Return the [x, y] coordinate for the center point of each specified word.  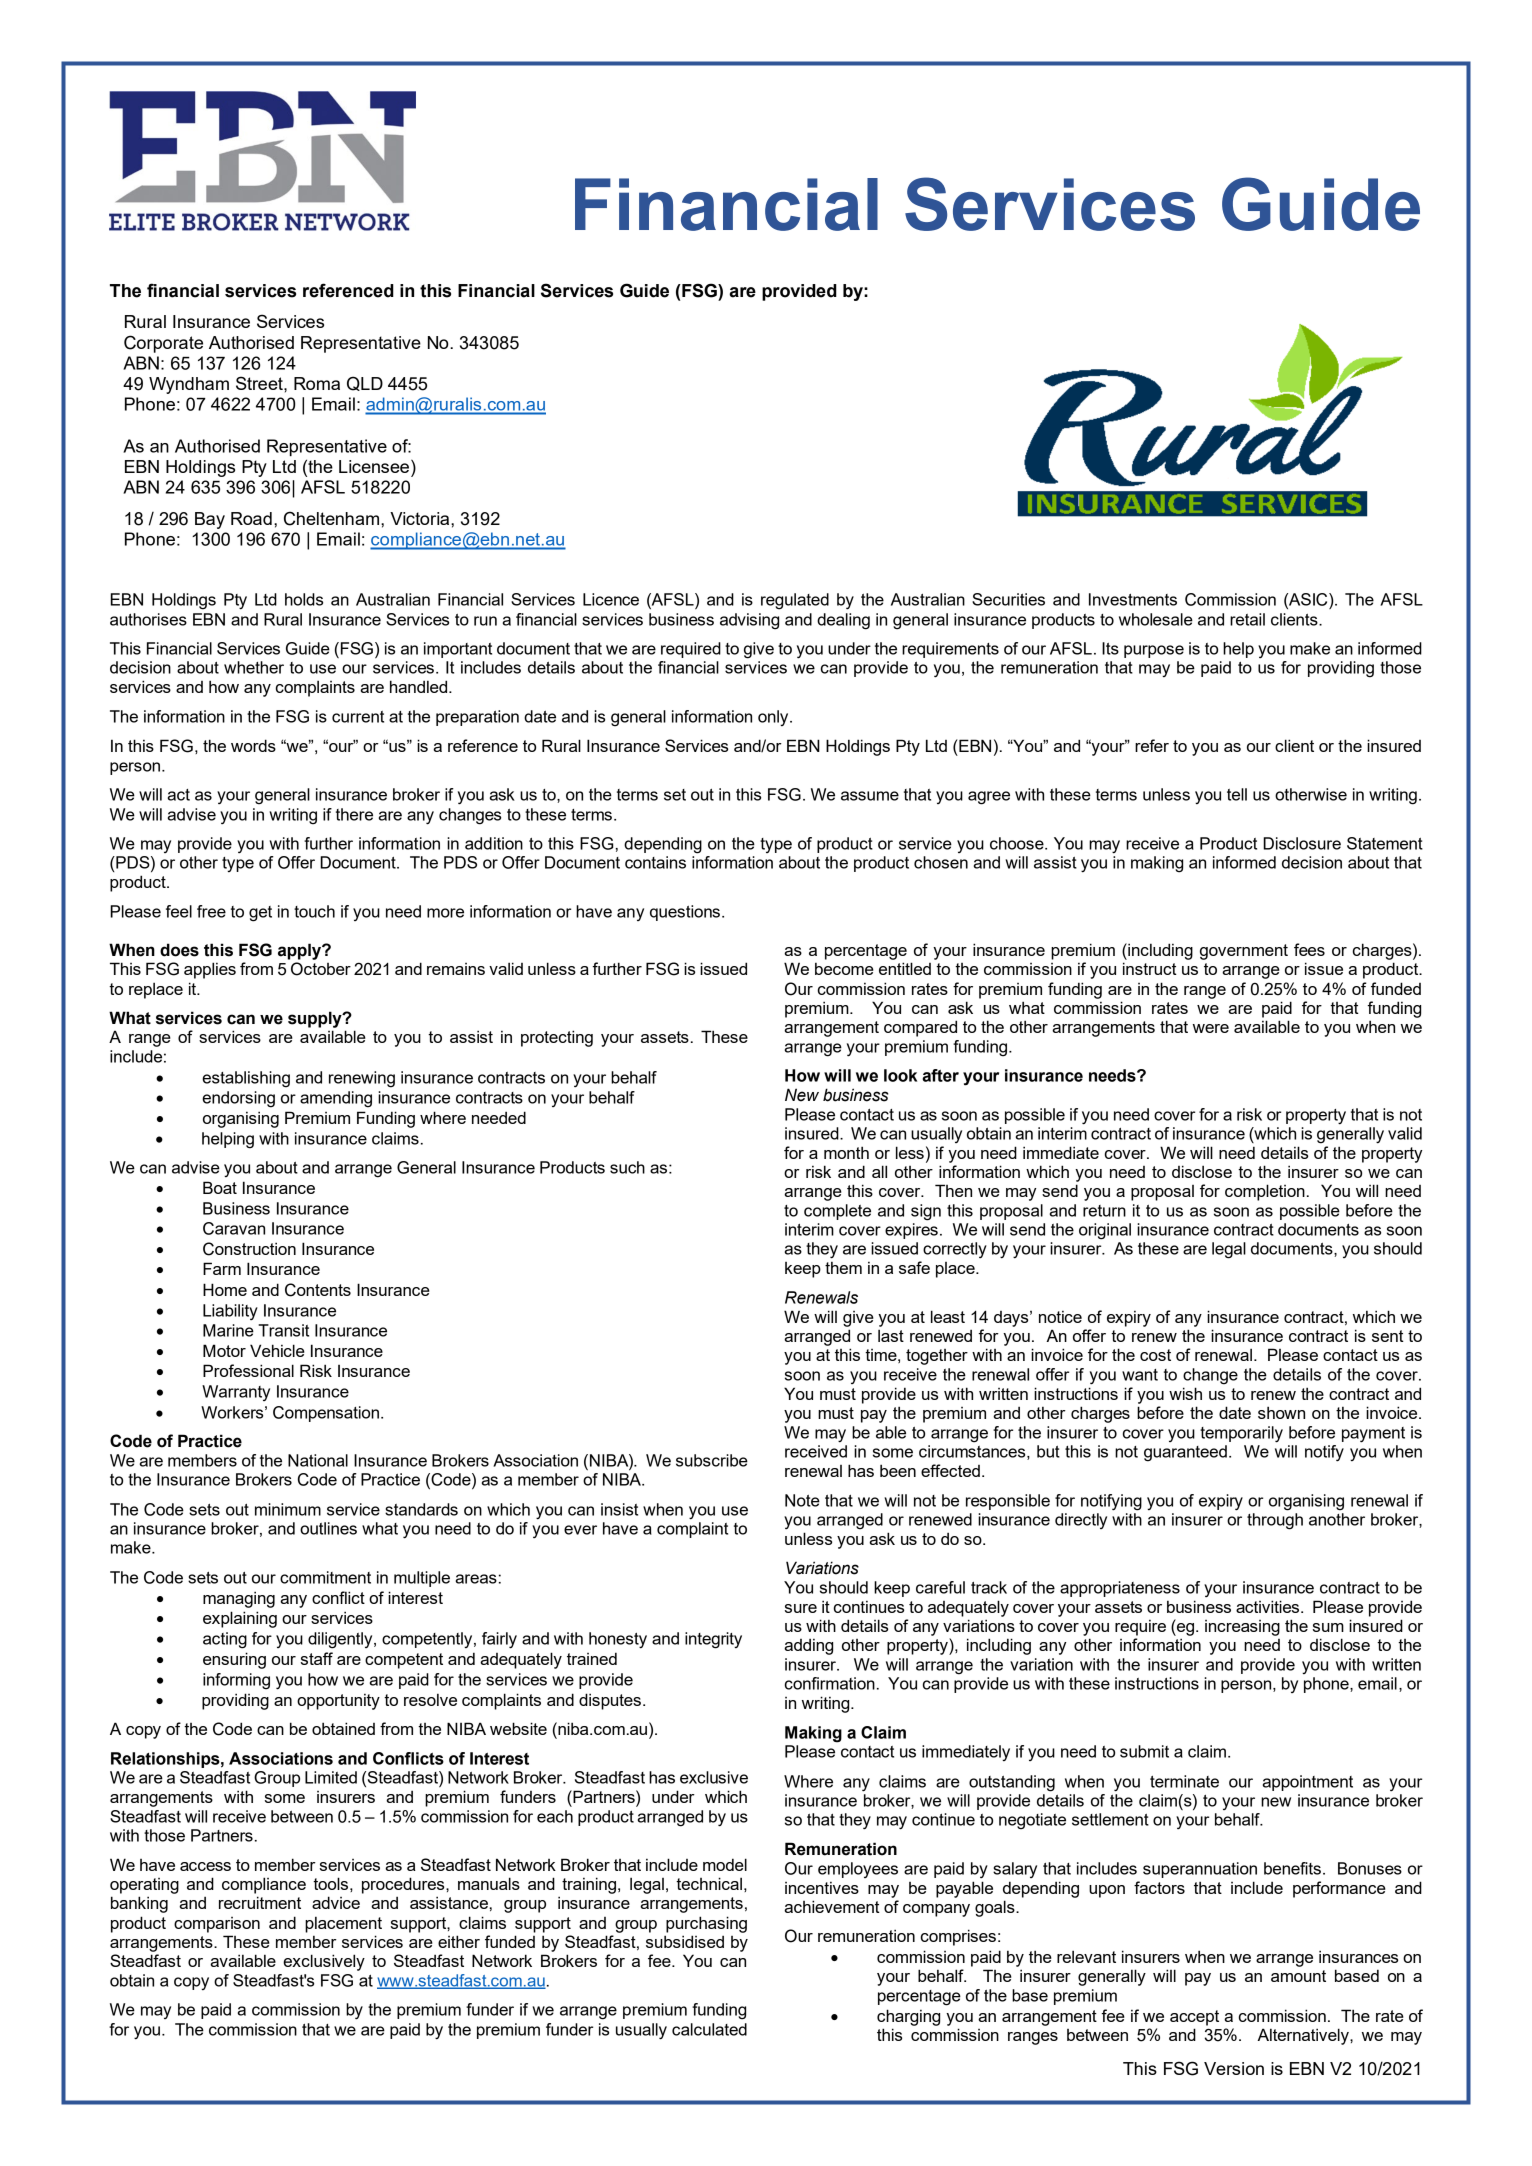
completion [1265, 1192]
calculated [709, 2029]
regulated [795, 601]
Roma [317, 383]
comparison [217, 1925]
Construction [249, 1249]
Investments [1133, 599]
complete [837, 1212]
